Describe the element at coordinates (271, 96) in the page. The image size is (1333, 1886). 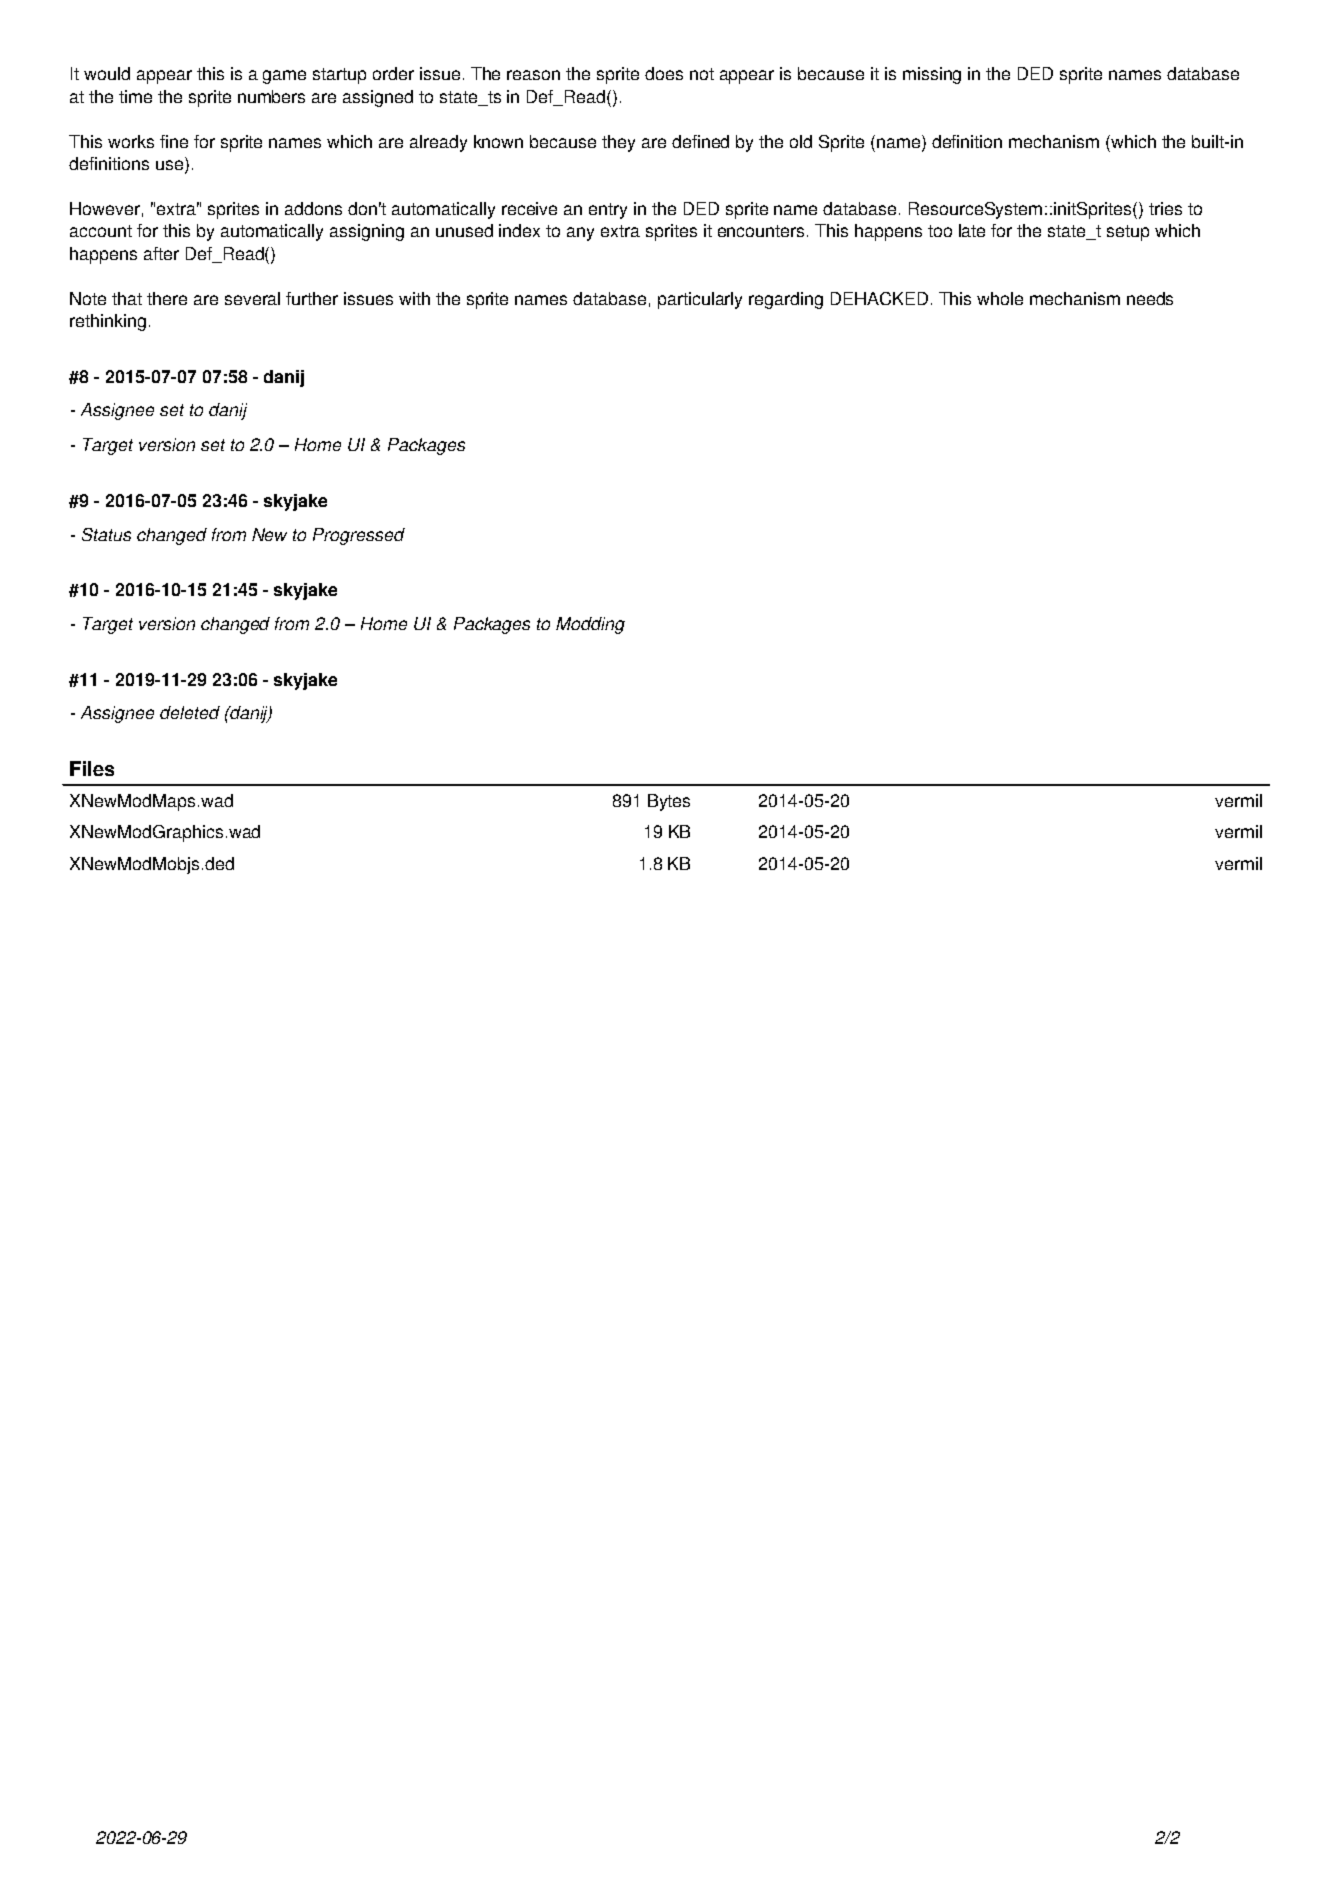
I see `numbers` at that location.
